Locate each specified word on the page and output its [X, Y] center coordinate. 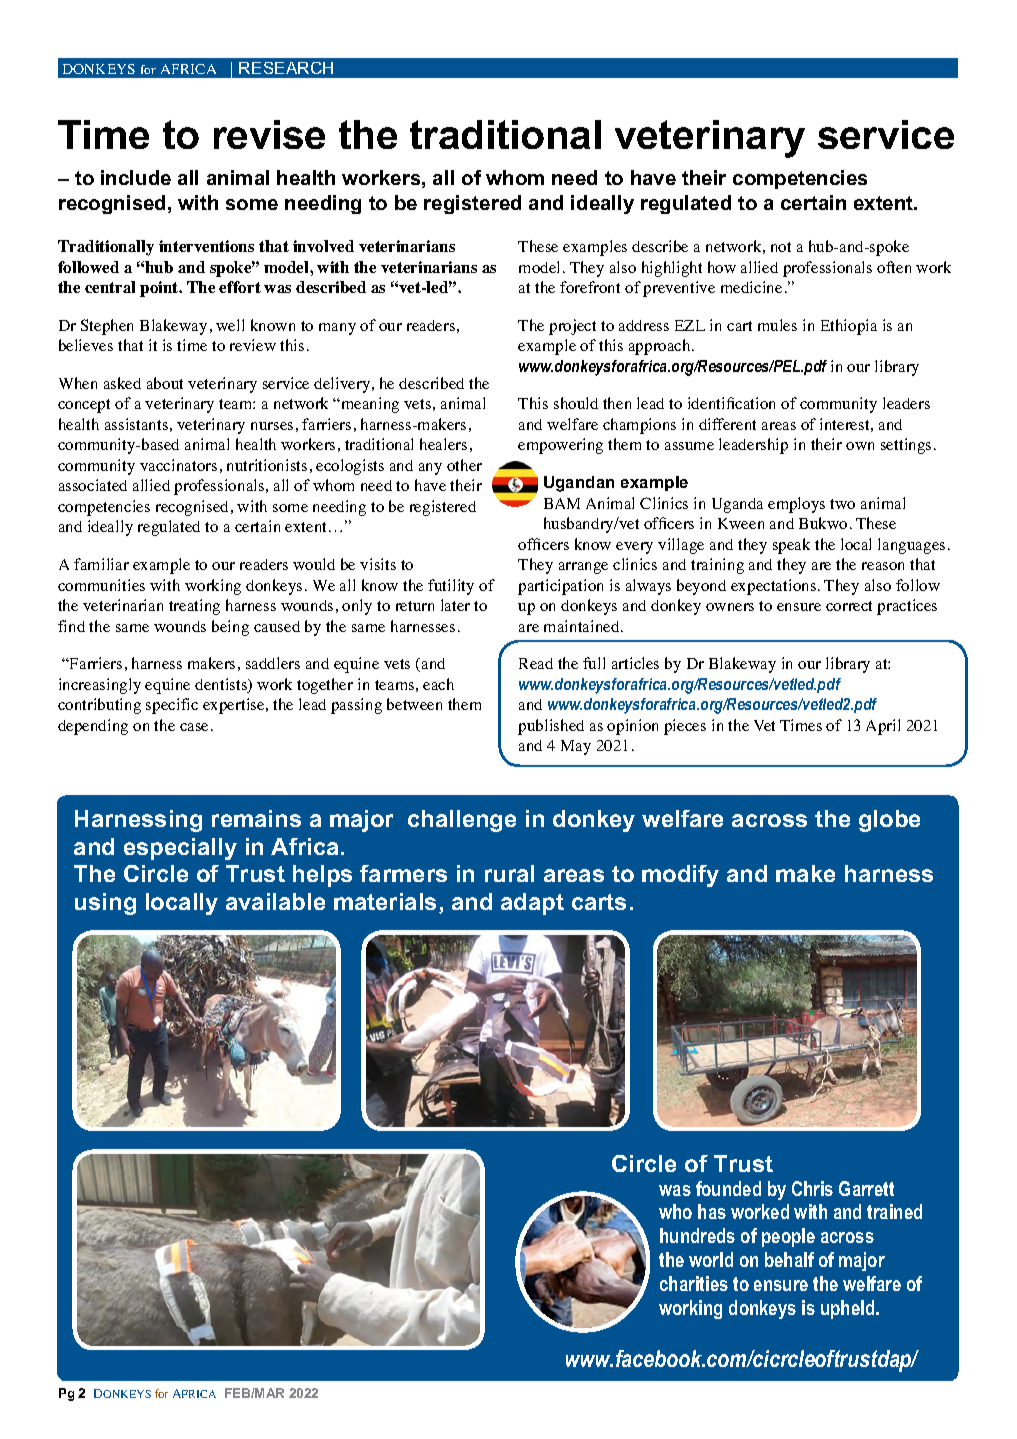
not [781, 247]
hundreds [697, 1235]
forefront [590, 287]
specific [172, 706]
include [136, 177]
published [551, 727]
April [883, 727]
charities [694, 1283]
